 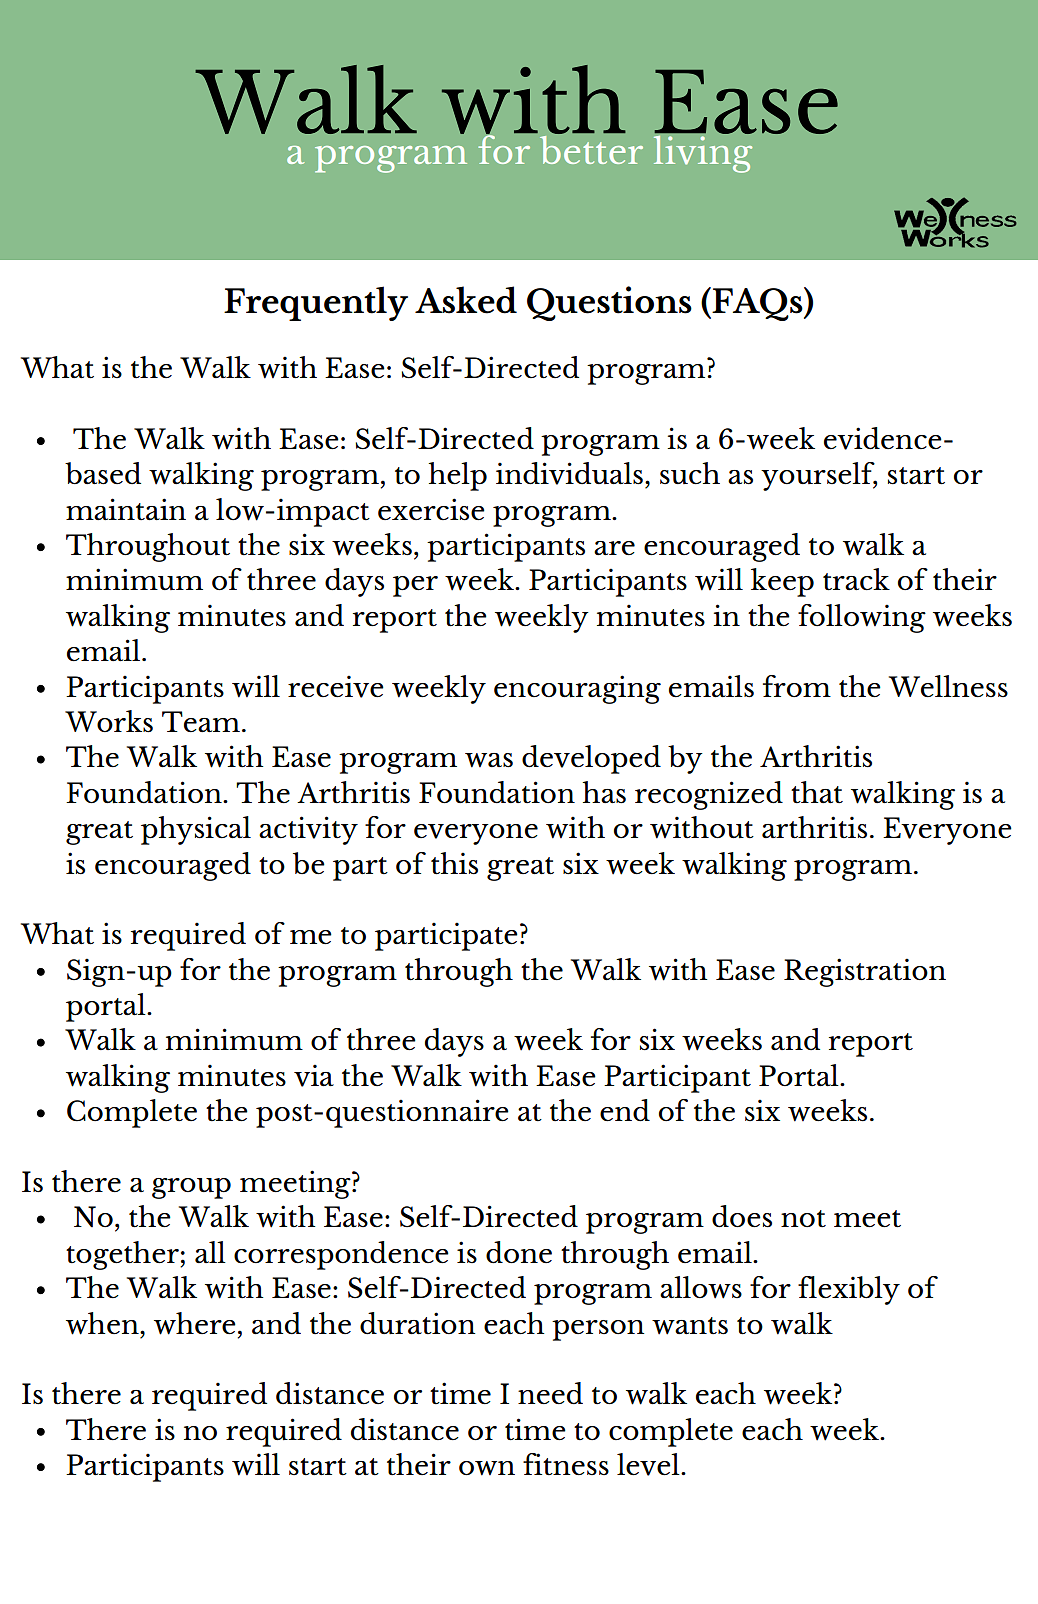 What do you see at coordinates (803, 1219) in the page?
I see `not` at bounding box center [803, 1219].
